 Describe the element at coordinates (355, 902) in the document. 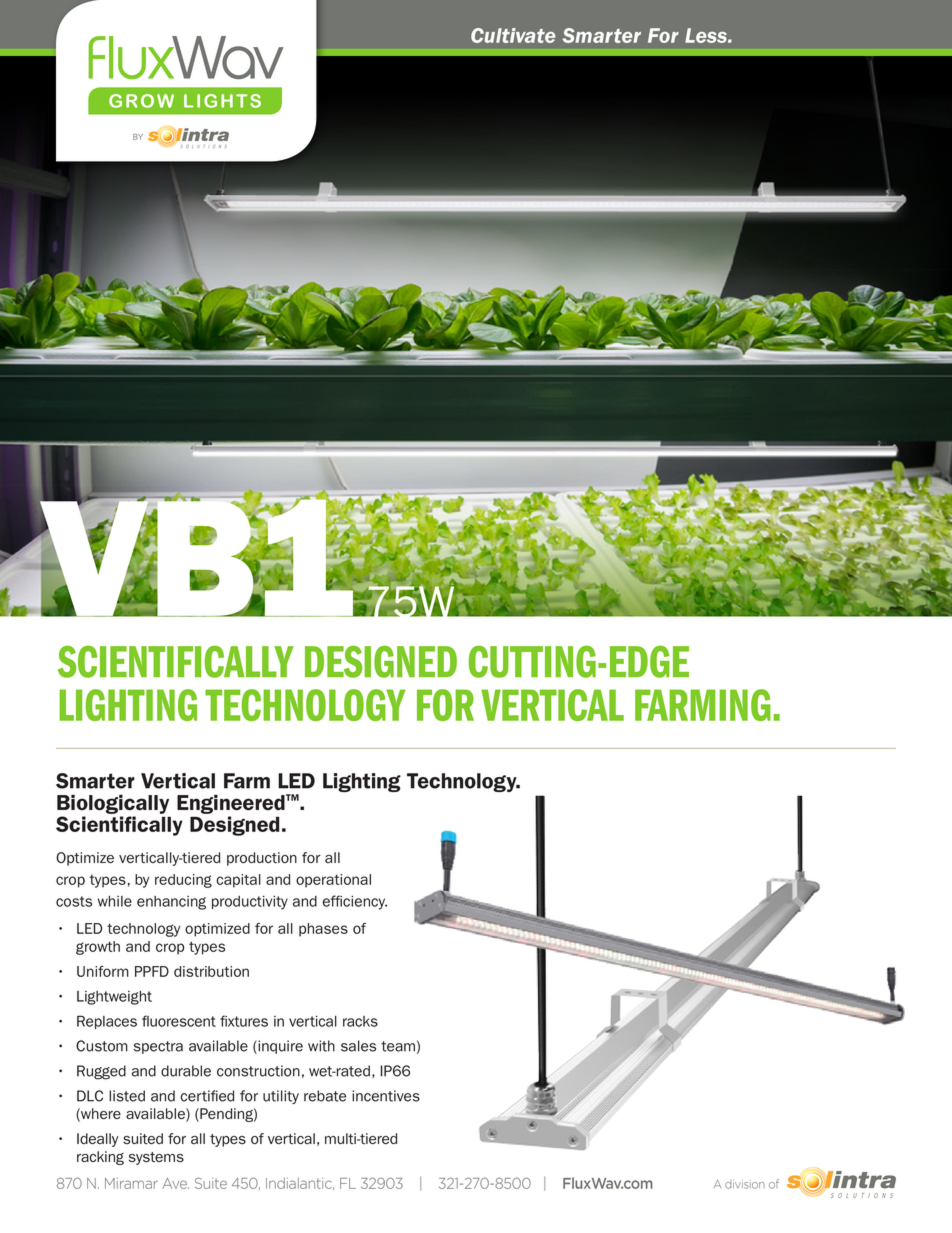

I see `efficiency` at that location.
